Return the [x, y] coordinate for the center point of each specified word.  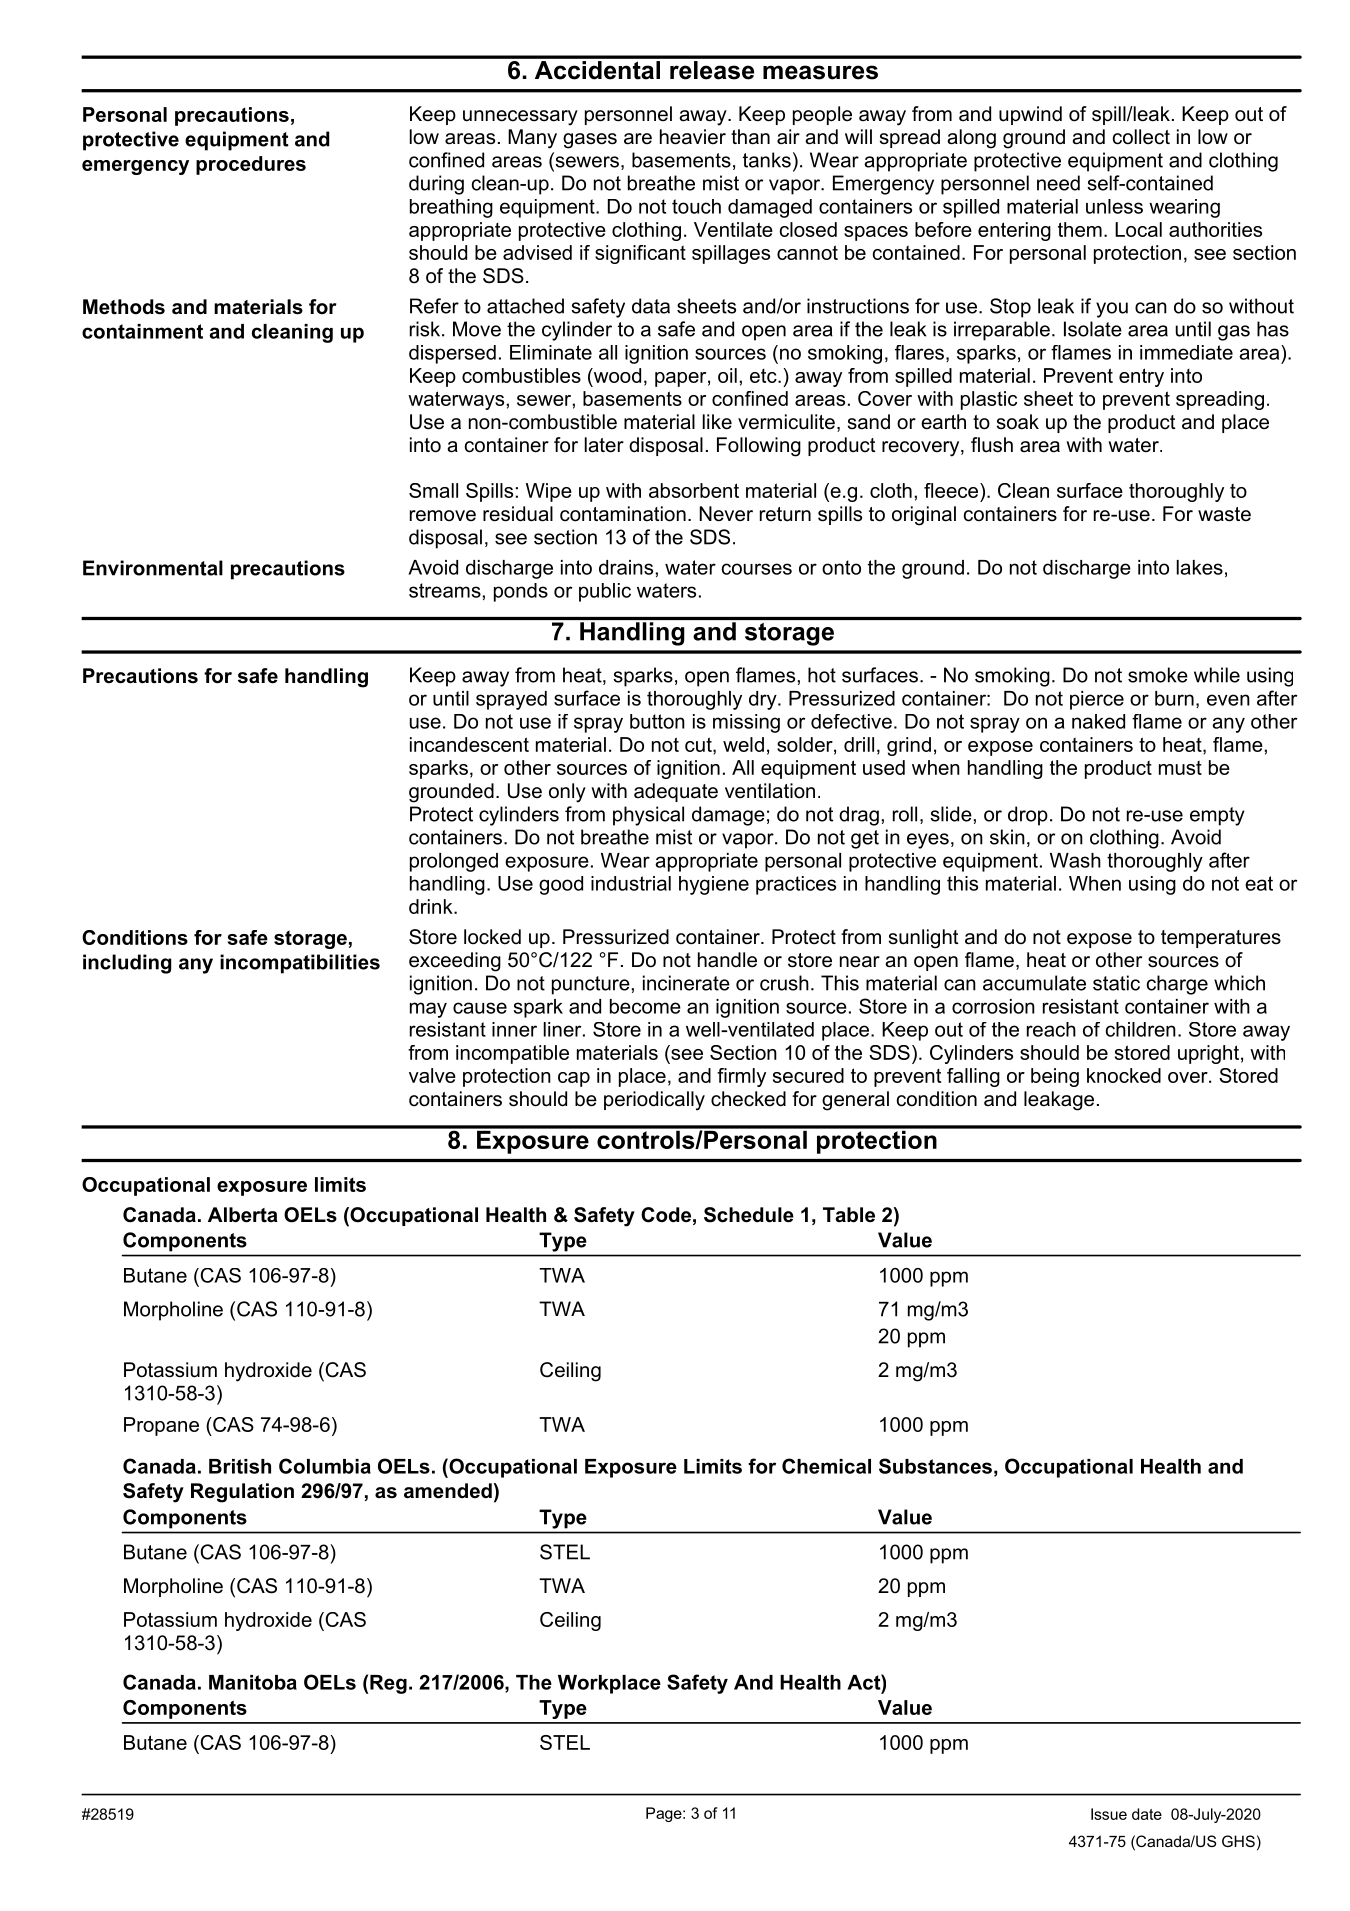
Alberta [243, 1215]
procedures [251, 165]
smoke [1158, 675]
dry [764, 700]
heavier [693, 137]
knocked [1124, 1075]
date [1147, 1814]
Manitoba [253, 1682]
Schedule [749, 1215]
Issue [1109, 1814]
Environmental [153, 568]
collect [1141, 137]
